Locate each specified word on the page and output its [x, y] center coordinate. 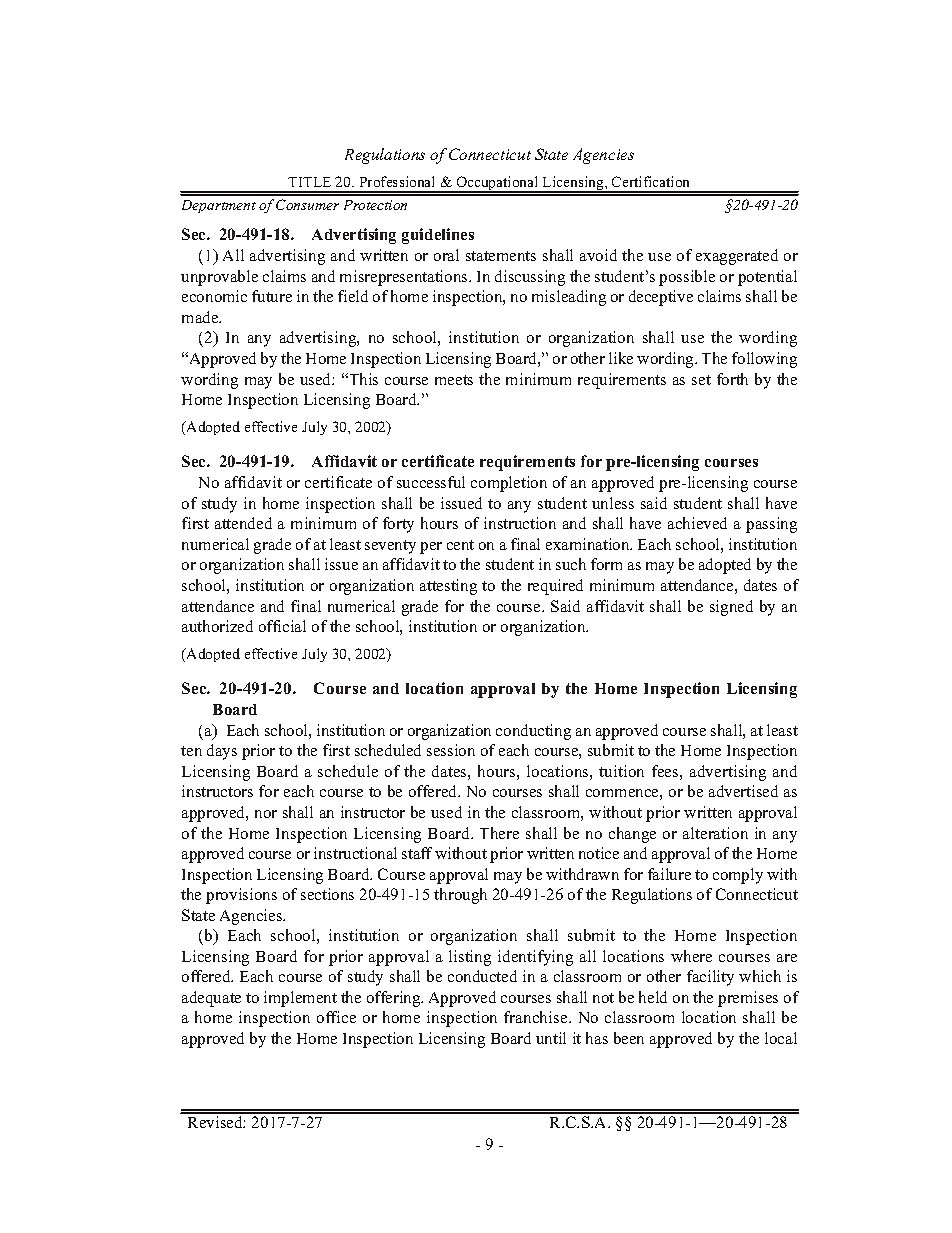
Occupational [497, 184]
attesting [448, 587]
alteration [715, 833]
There [499, 833]
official [282, 626]
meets [454, 380]
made [201, 317]
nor [266, 814]
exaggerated [737, 257]
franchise [537, 1017]
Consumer [307, 204]
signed [731, 608]
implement [300, 999]
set [701, 380]
